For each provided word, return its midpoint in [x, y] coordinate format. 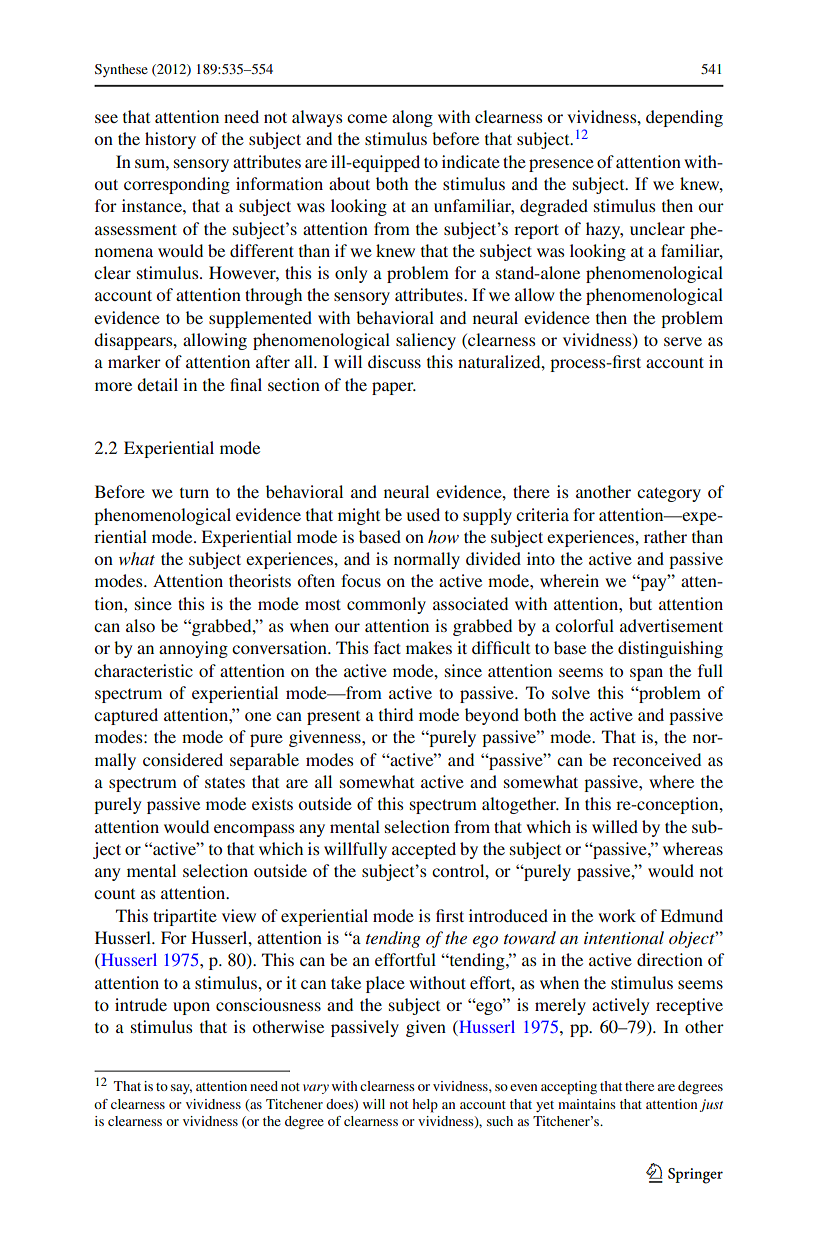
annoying [193, 649]
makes [429, 647]
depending [684, 118]
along [412, 118]
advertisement [671, 625]
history [170, 140]
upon [191, 1008]
